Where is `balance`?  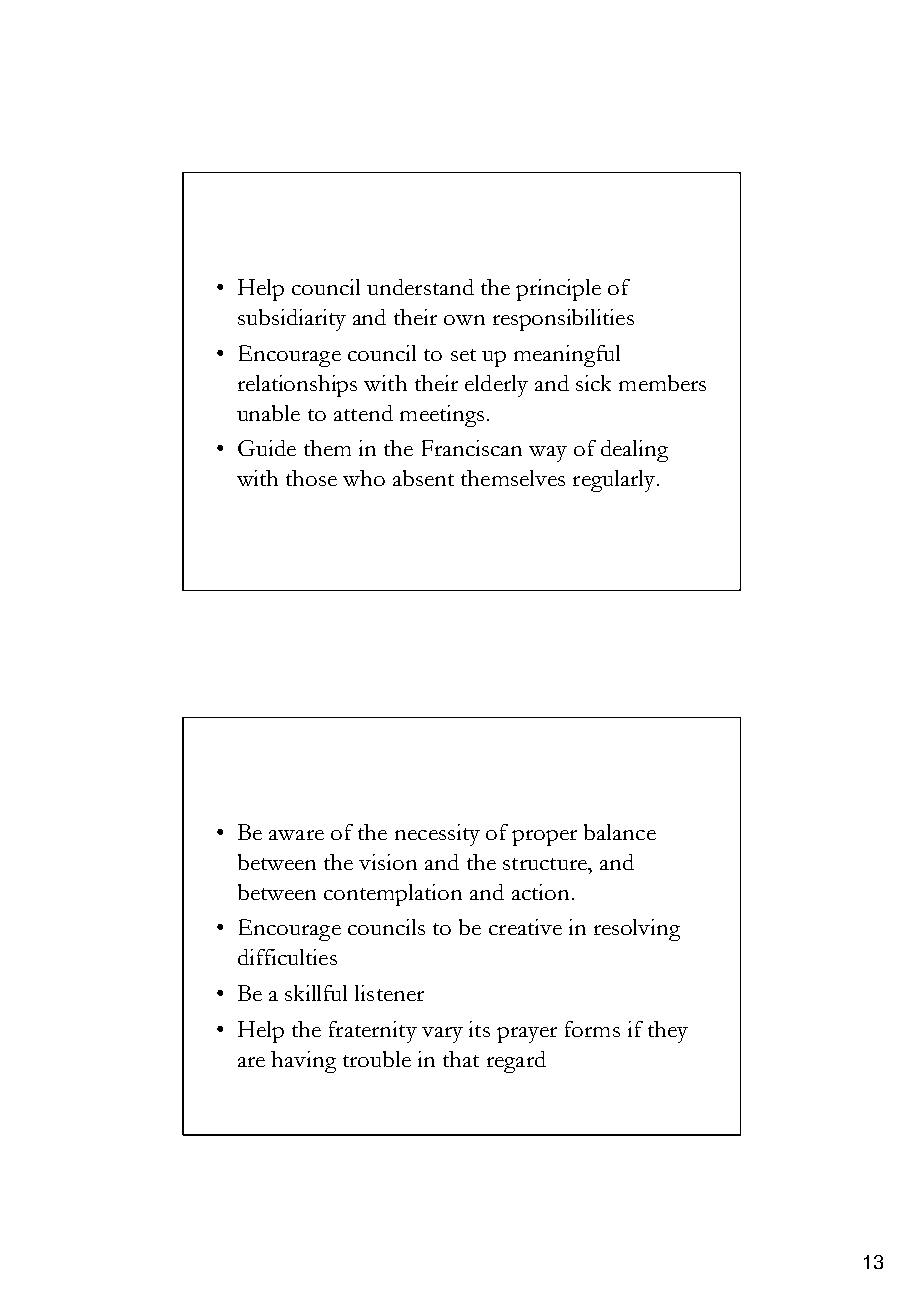 balance is located at coordinates (620, 832).
